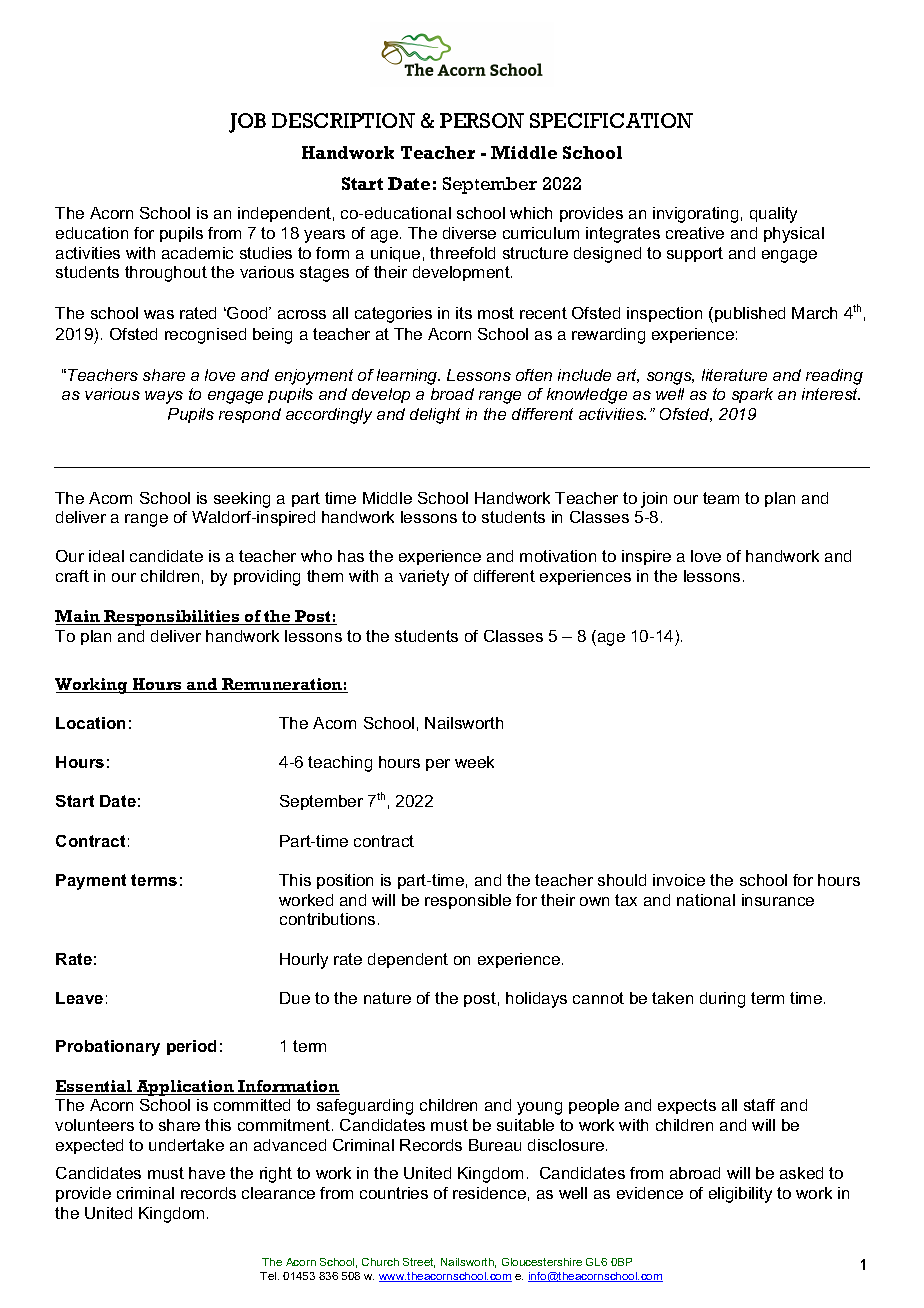  Describe the element at coordinates (164, 397) in the page. I see `ways` at that location.
